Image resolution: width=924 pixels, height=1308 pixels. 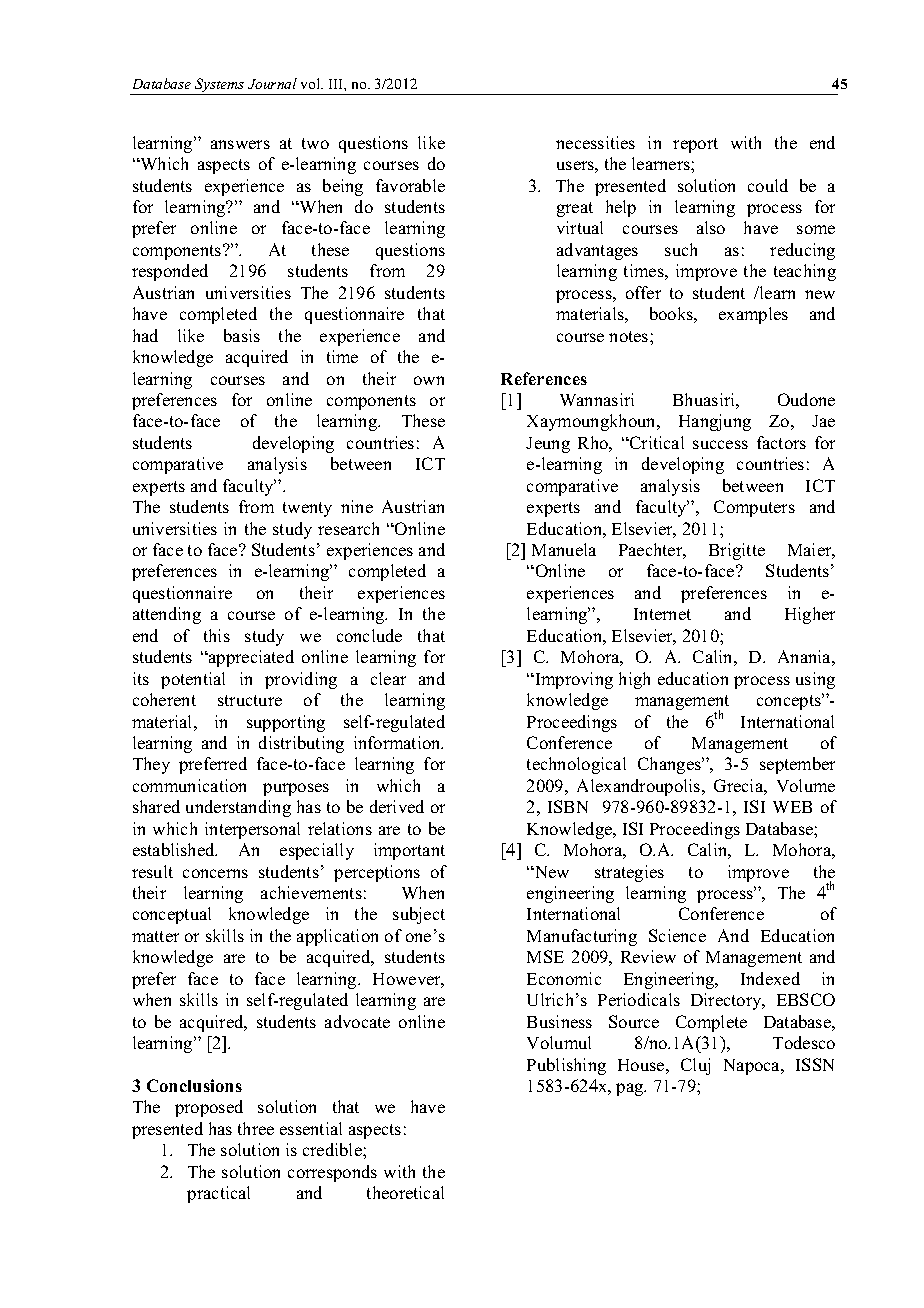 What do you see at coordinates (770, 978) in the image?
I see `Indexed` at bounding box center [770, 978].
